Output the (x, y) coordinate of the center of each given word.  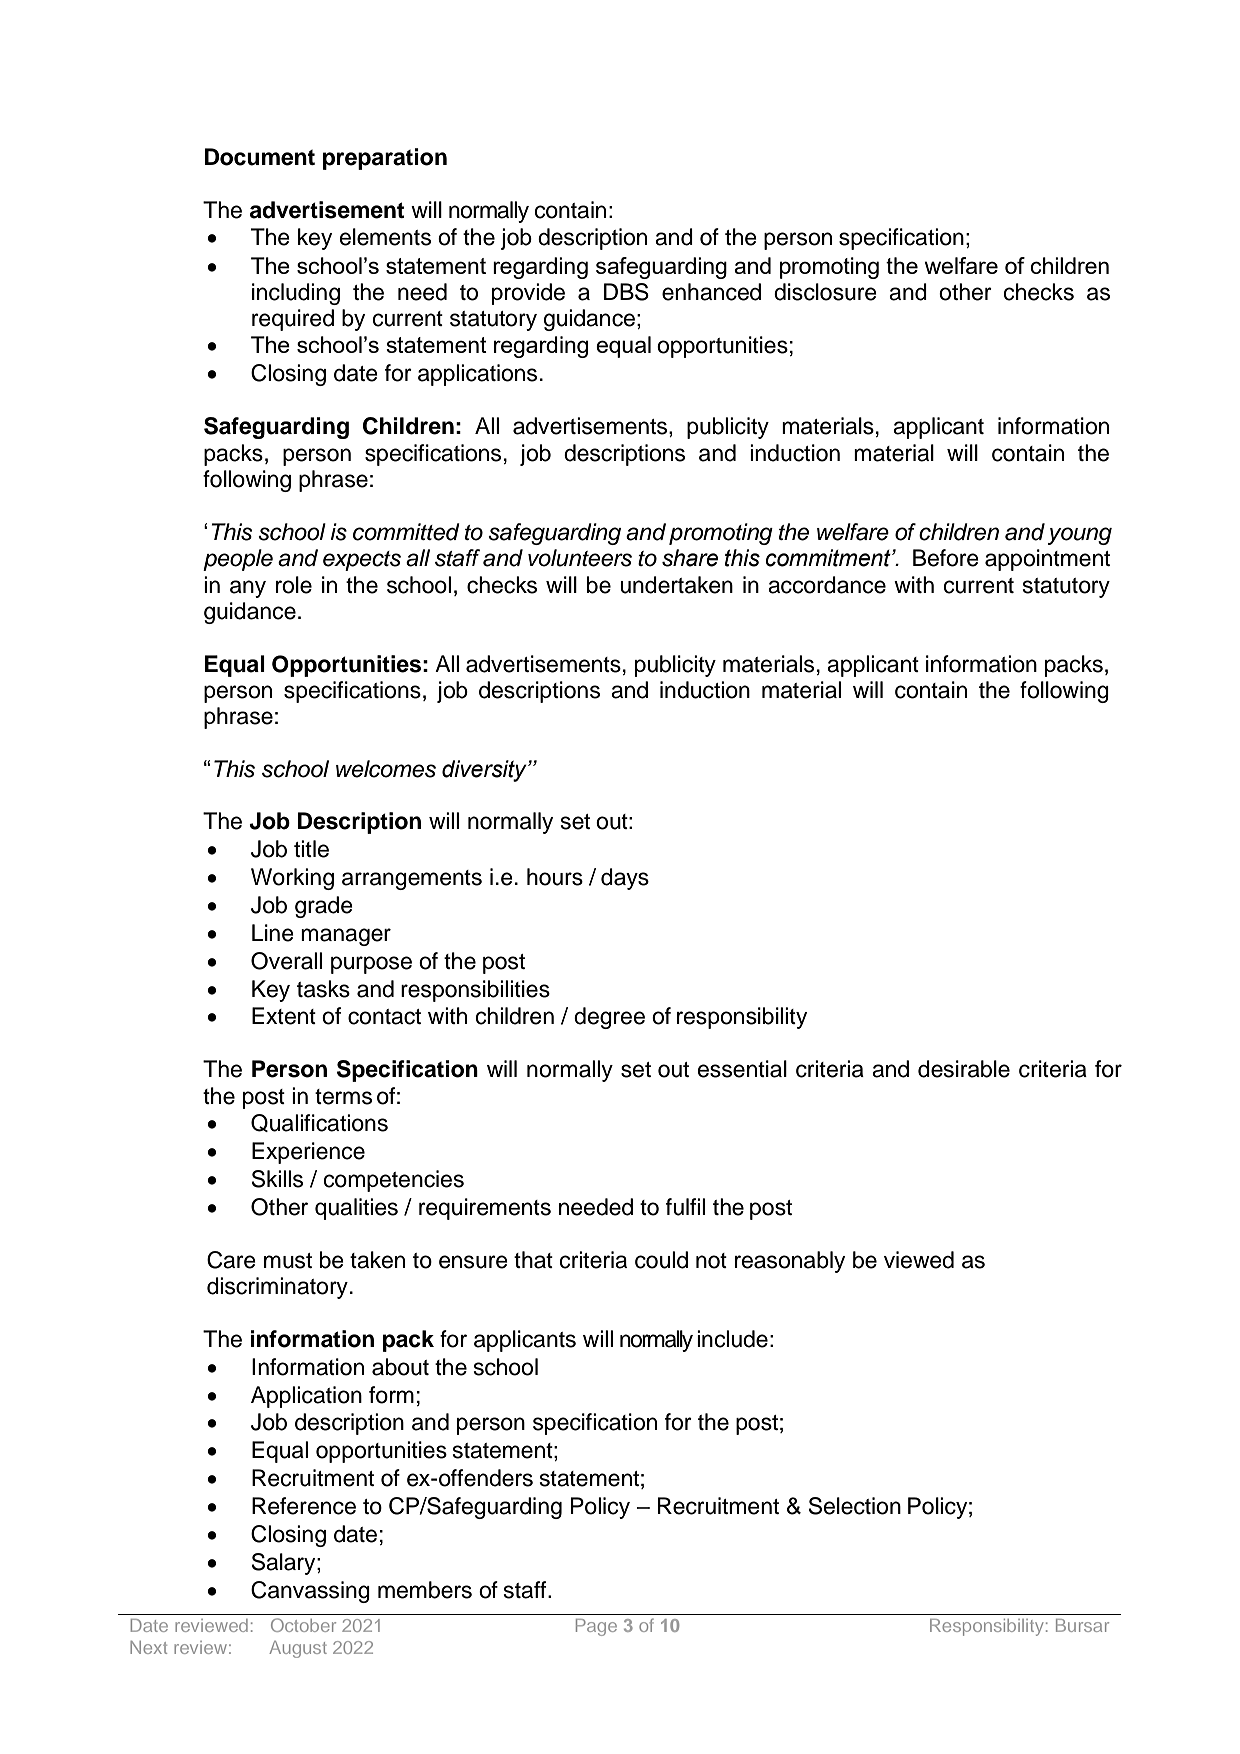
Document (260, 157)
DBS (626, 292)
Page (596, 1627)
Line (273, 933)
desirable (964, 1069)
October (303, 1625)
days (625, 879)
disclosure (825, 292)
